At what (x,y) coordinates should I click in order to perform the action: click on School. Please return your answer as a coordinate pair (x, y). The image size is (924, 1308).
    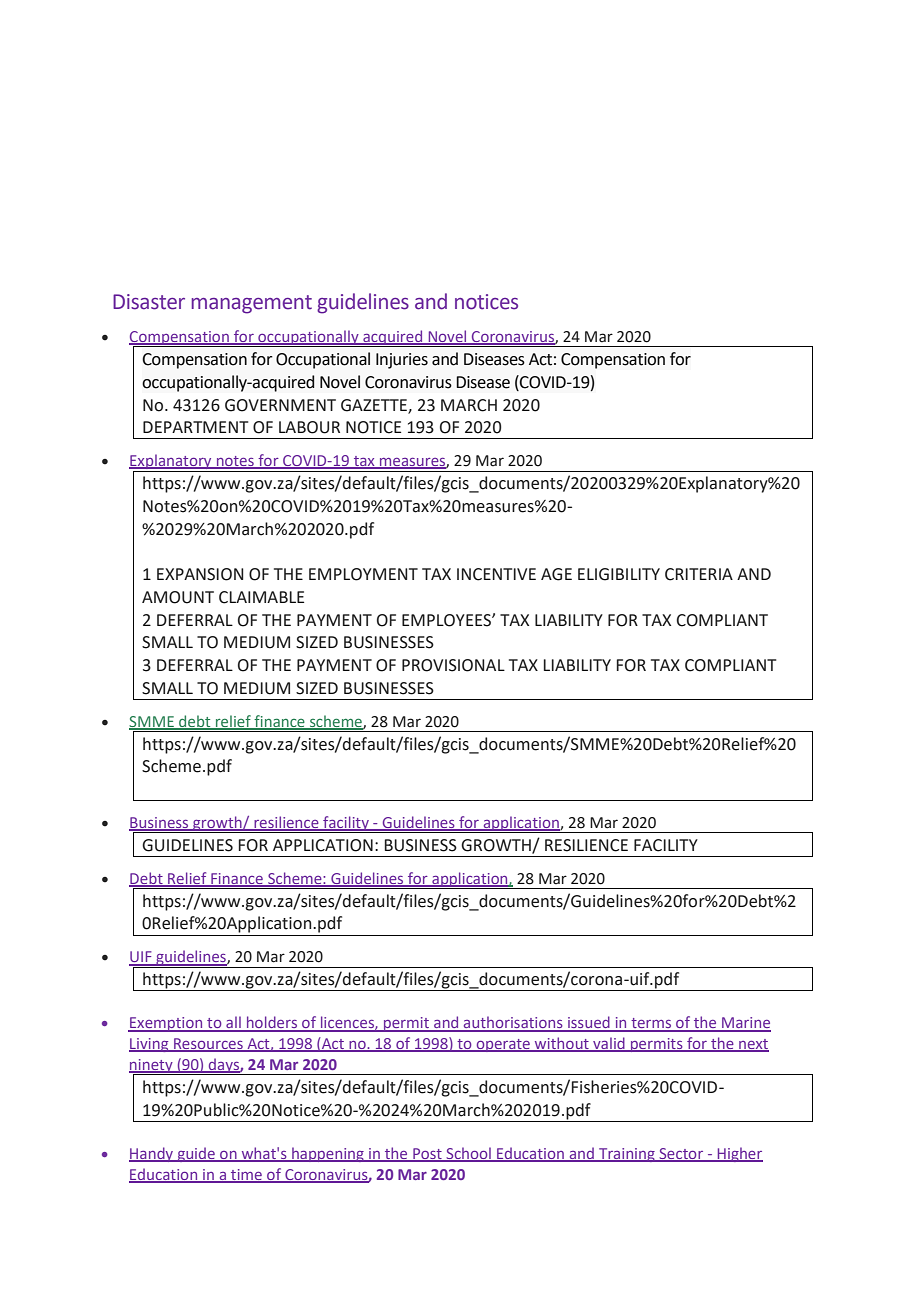
    Looking at the image, I should click on (468, 1154).
